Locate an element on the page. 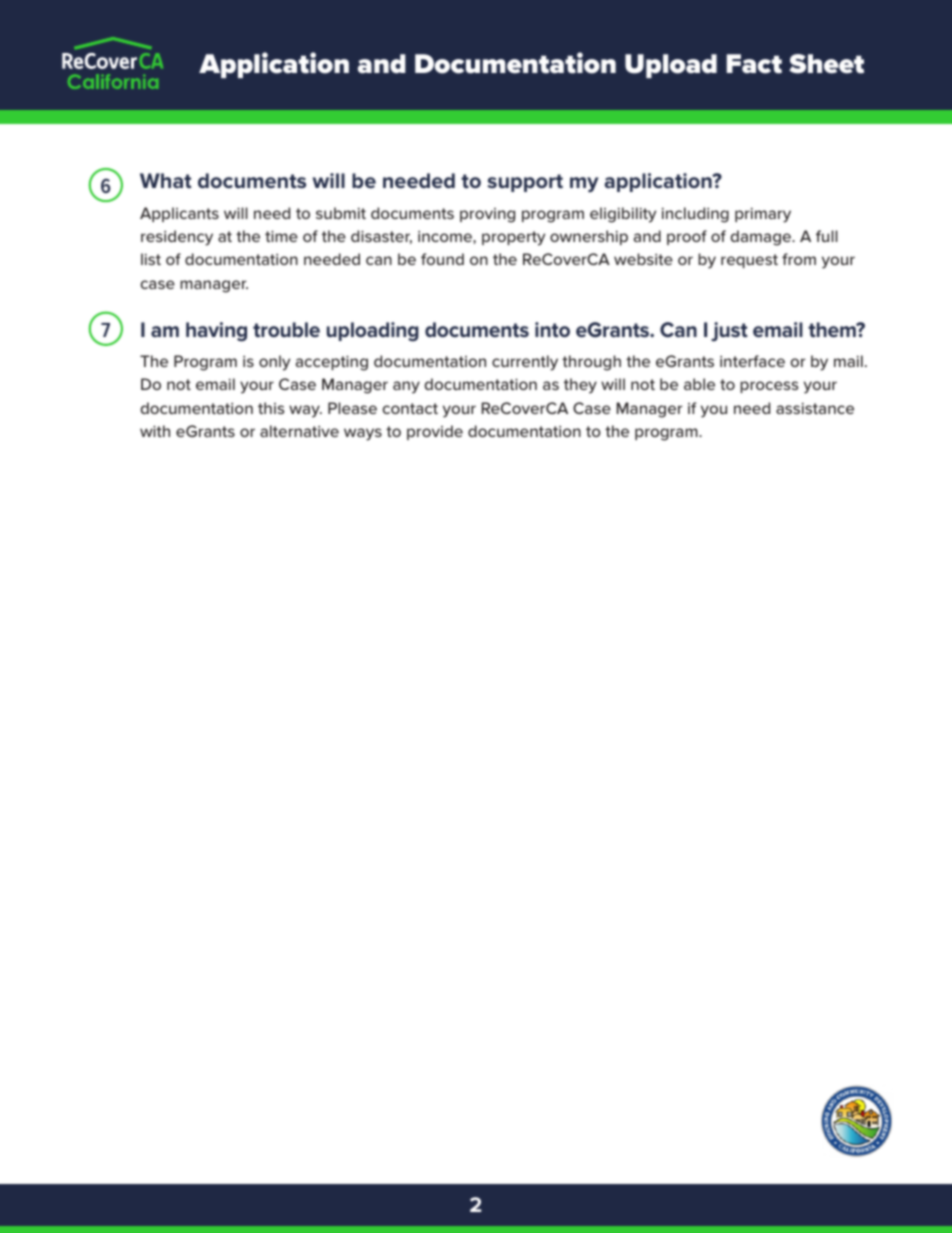  provide is located at coordinates (435, 432).
